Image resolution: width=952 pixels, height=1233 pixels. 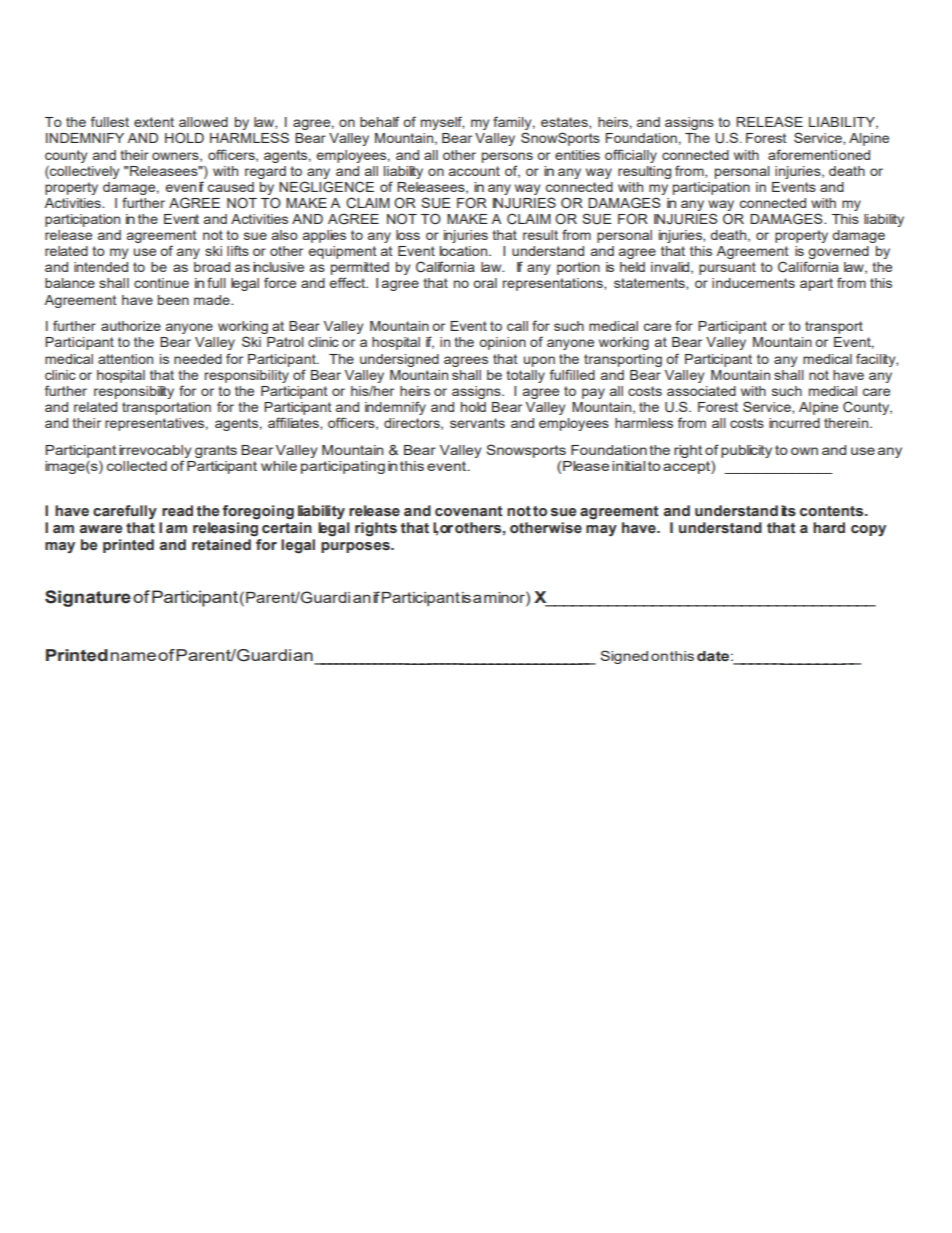 I want to click on aforementioned, so click(x=819, y=154).
